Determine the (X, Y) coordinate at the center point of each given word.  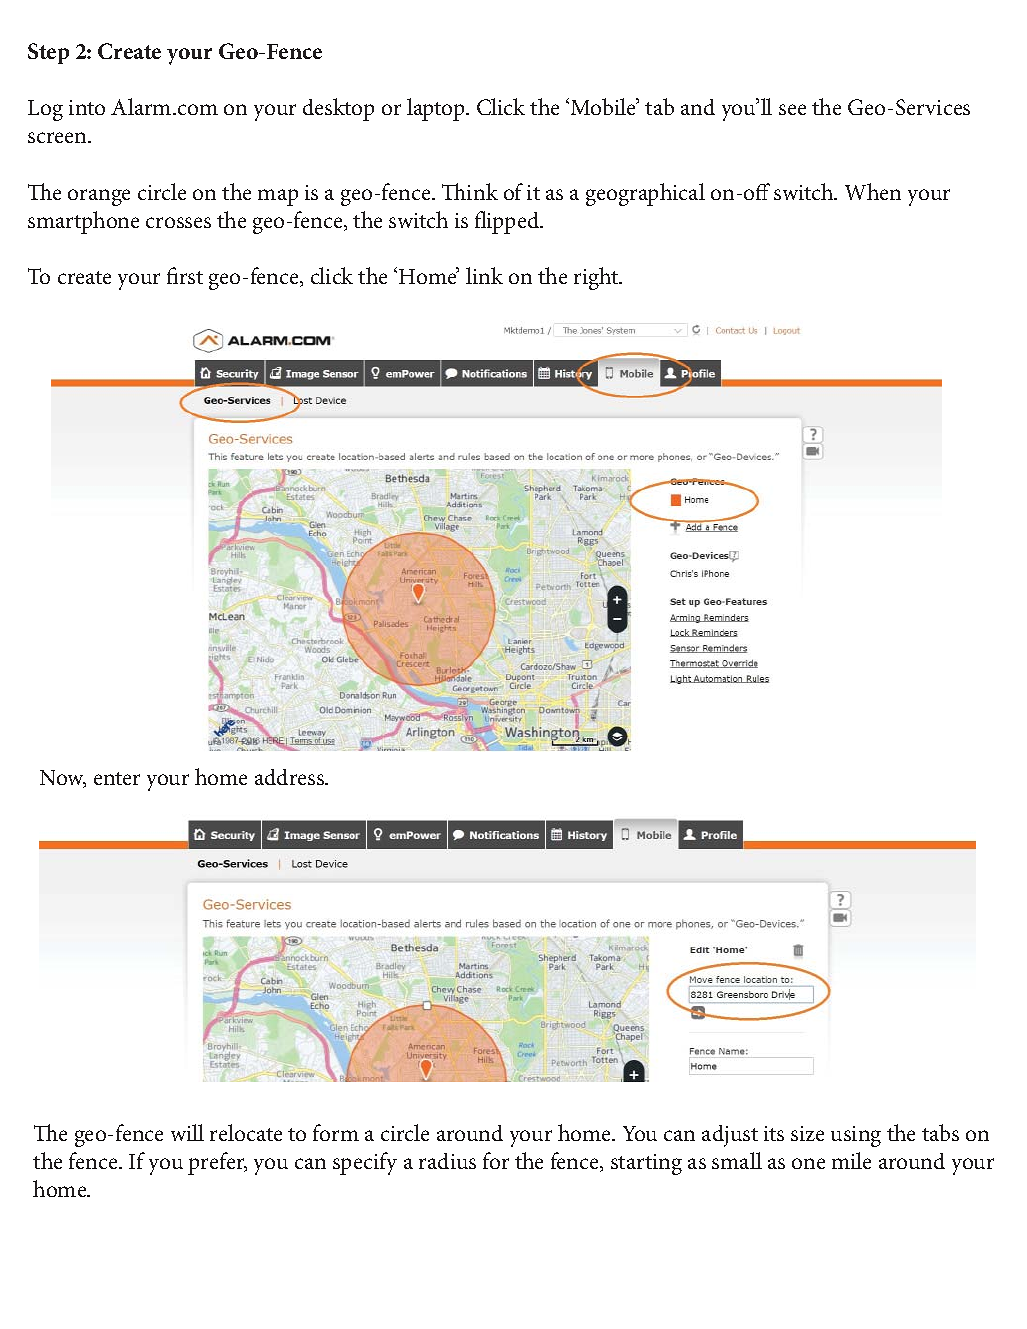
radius (447, 1161)
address (290, 777)
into (87, 107)
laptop (437, 109)
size (807, 1133)
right (597, 278)
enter (117, 778)
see (792, 109)
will (187, 1132)
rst (191, 277)
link (484, 275)
